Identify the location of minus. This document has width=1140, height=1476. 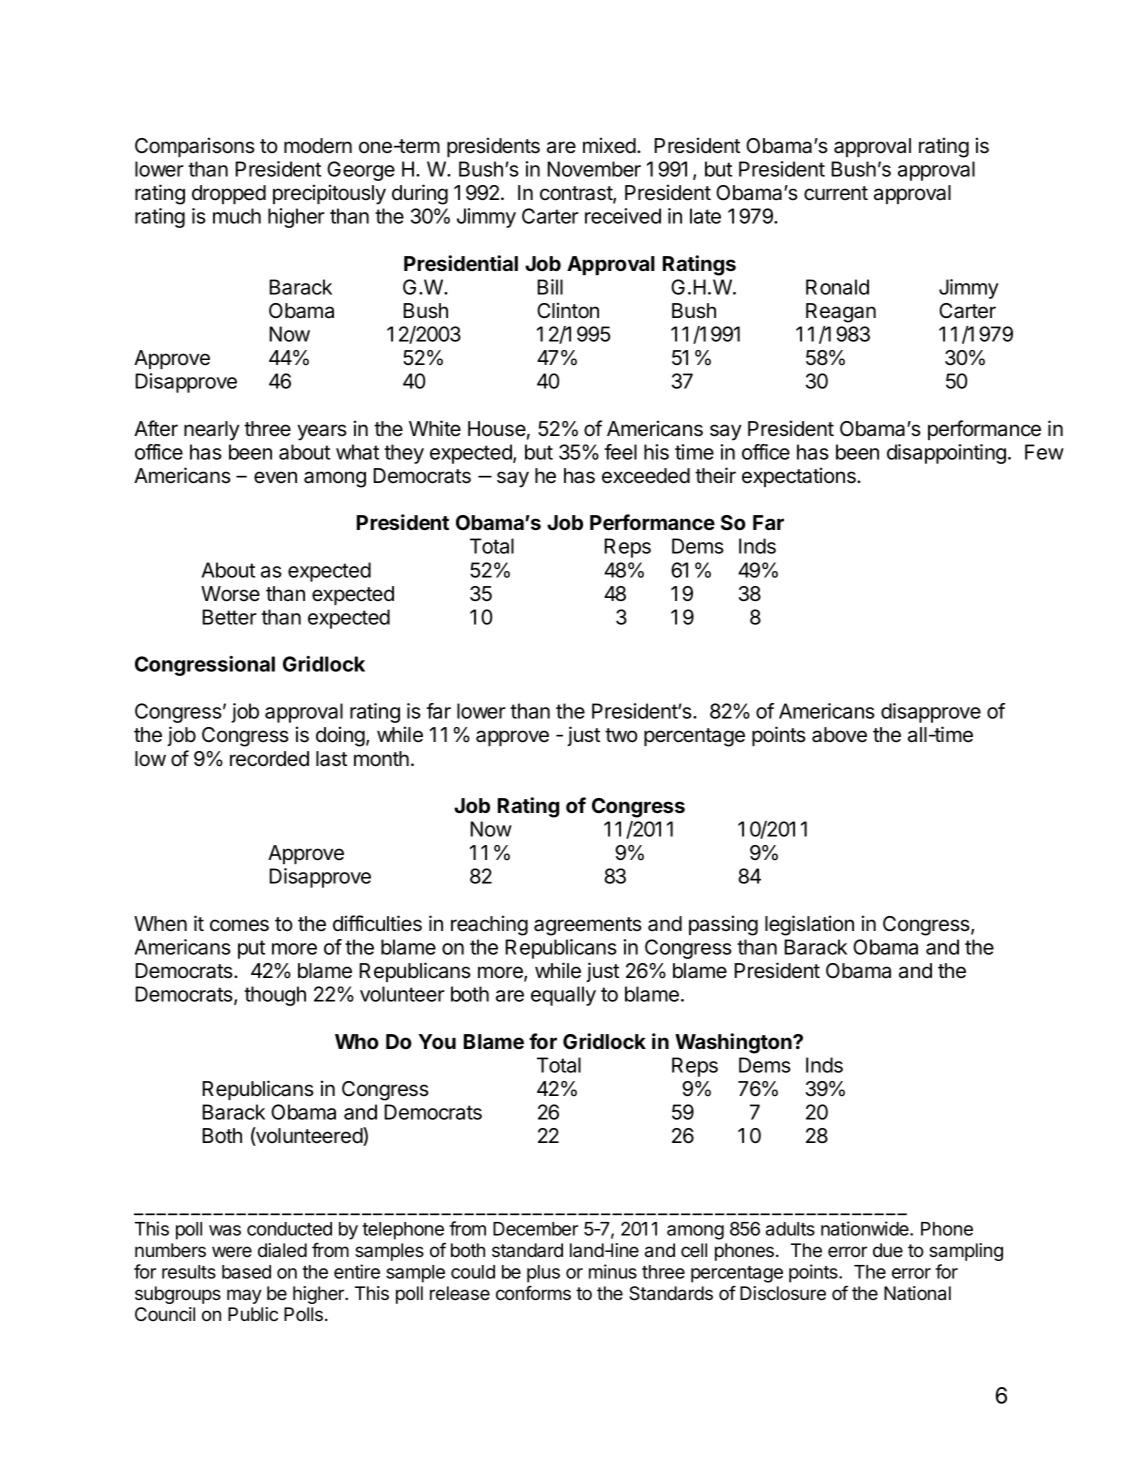
(613, 1271).
